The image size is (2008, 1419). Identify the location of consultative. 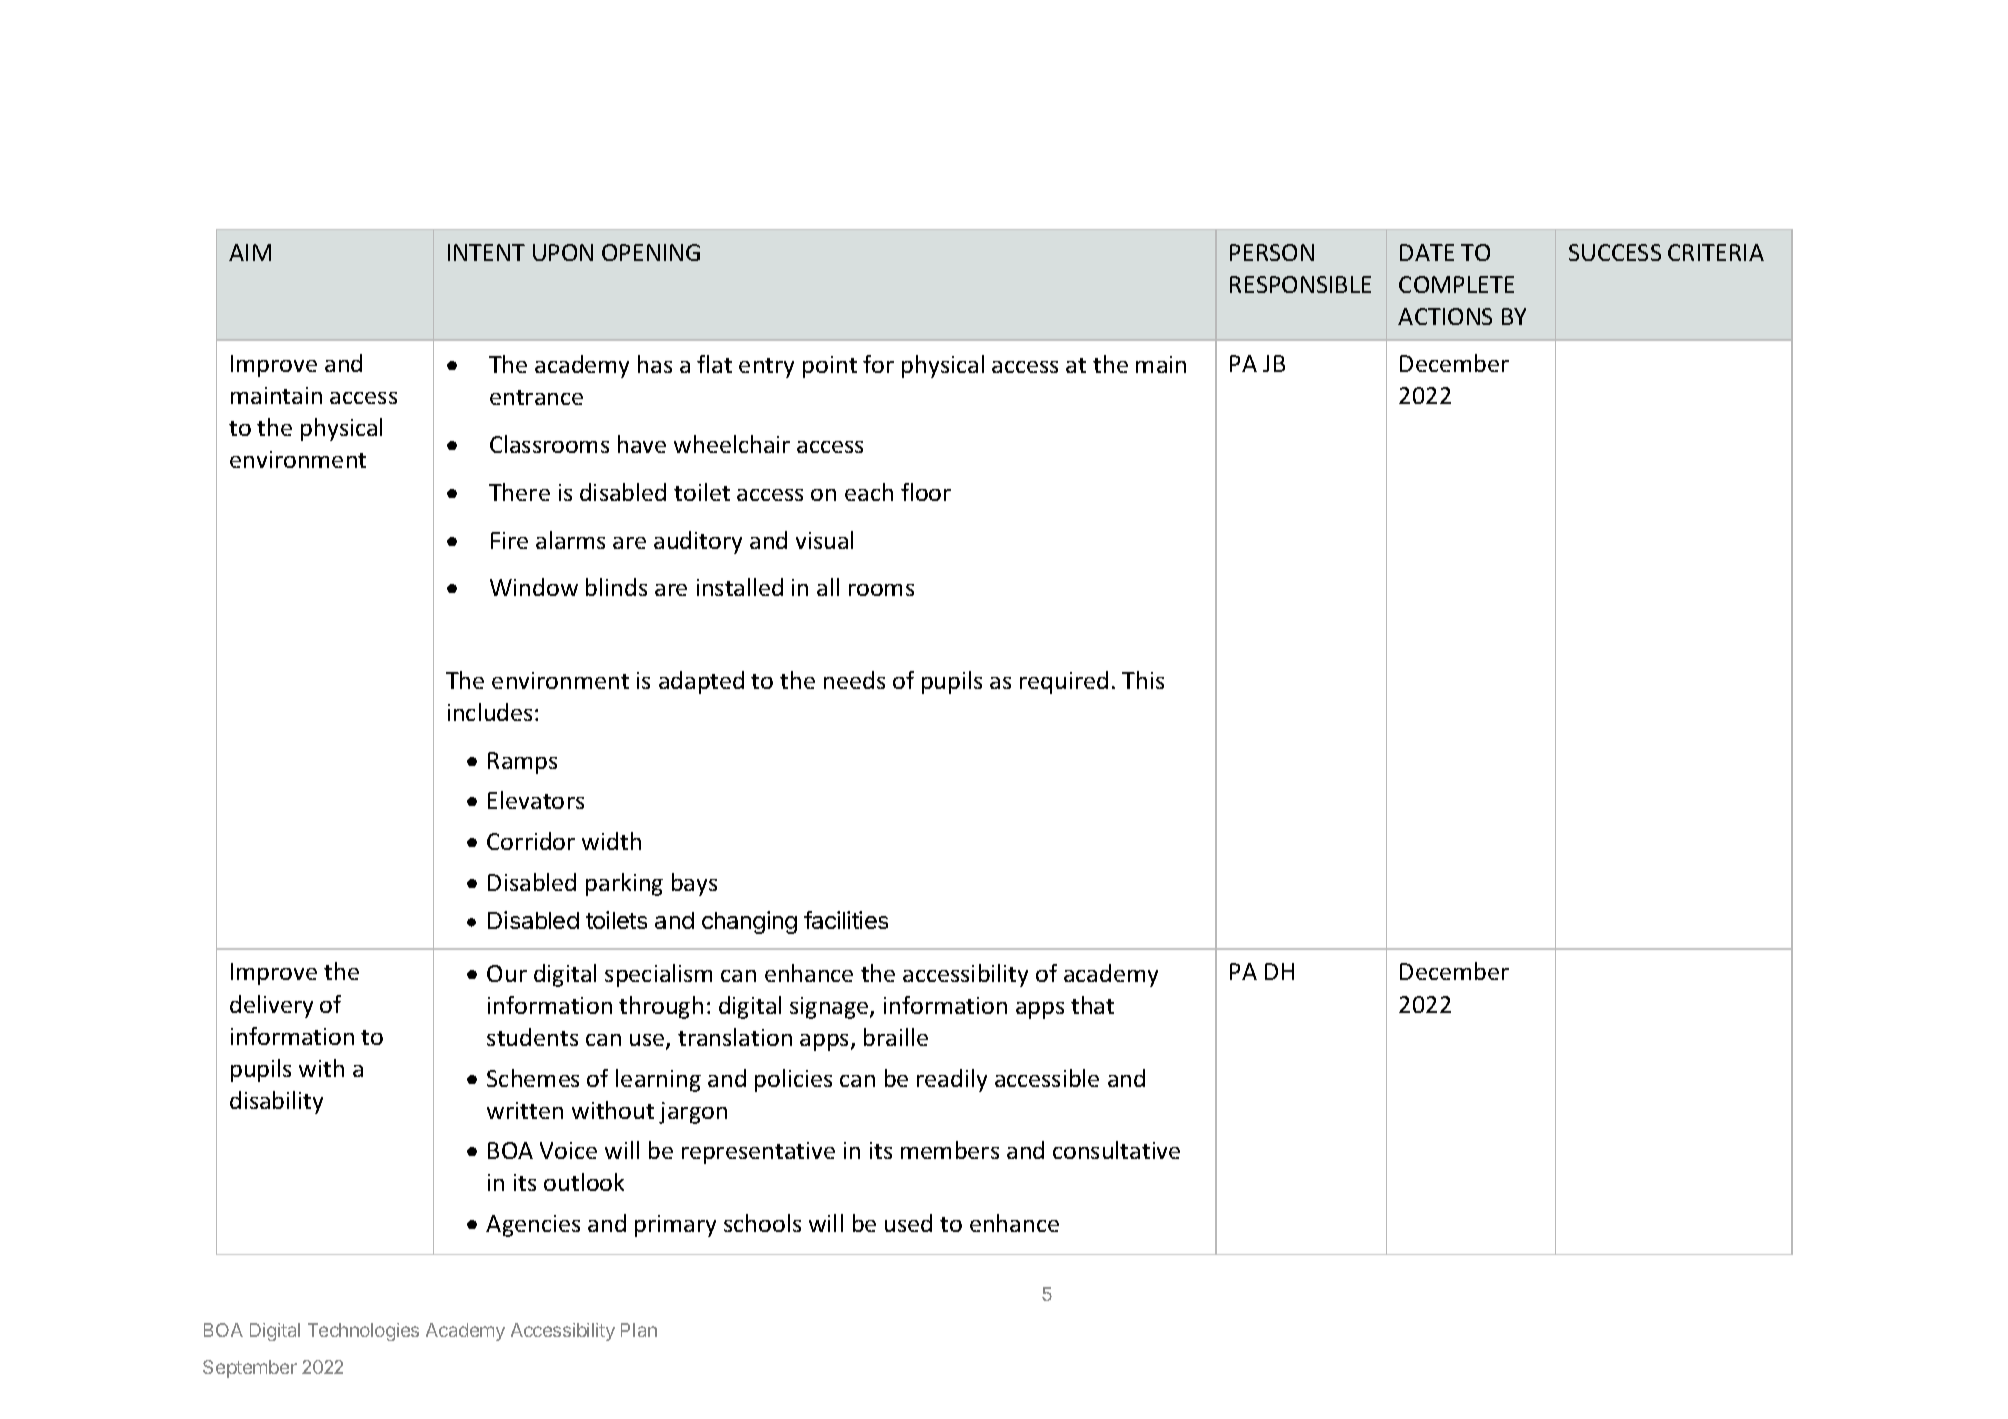
(1116, 1150).
